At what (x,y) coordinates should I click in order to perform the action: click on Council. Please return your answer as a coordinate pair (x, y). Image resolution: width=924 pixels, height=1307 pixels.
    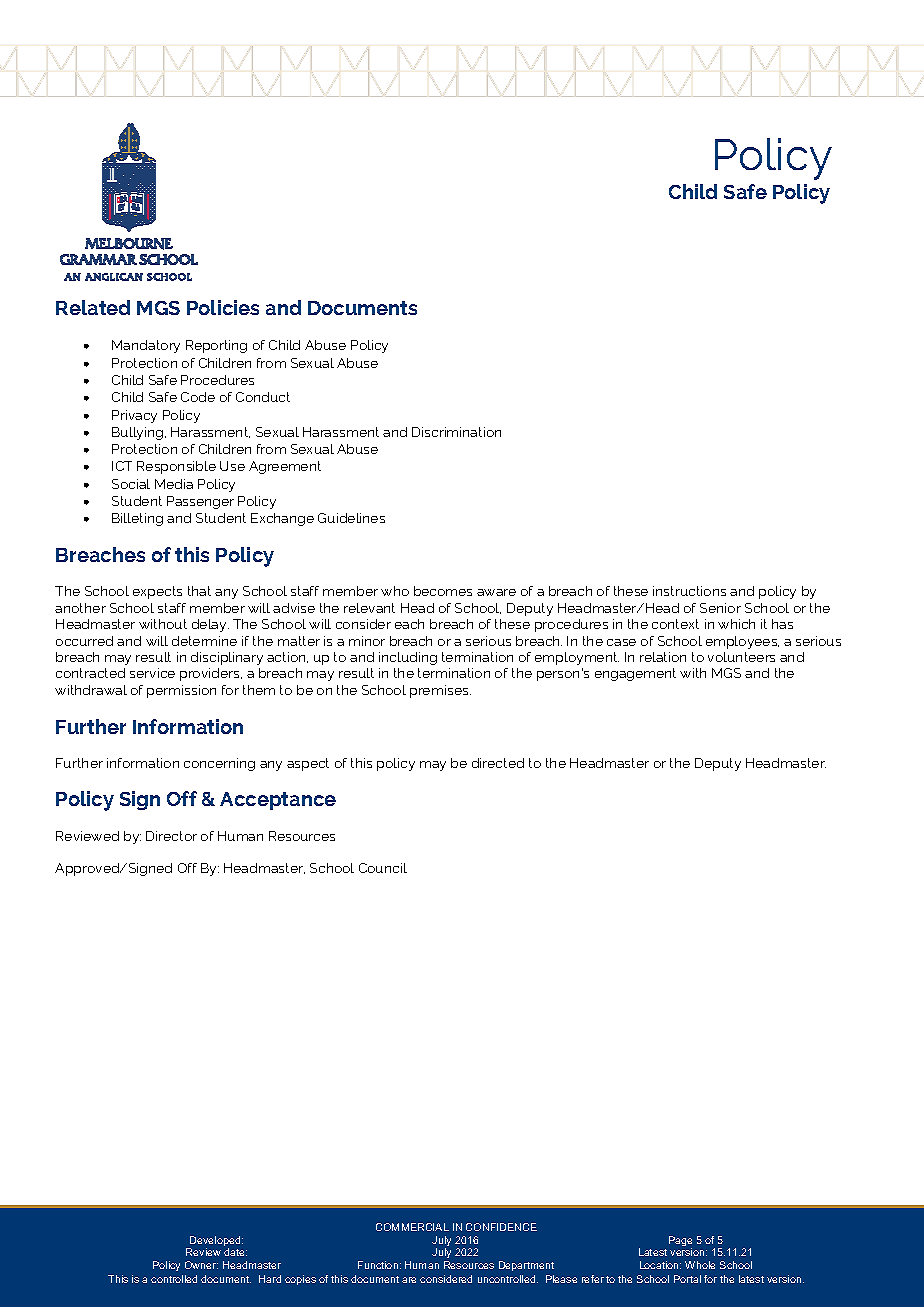
    Looking at the image, I should click on (383, 868).
